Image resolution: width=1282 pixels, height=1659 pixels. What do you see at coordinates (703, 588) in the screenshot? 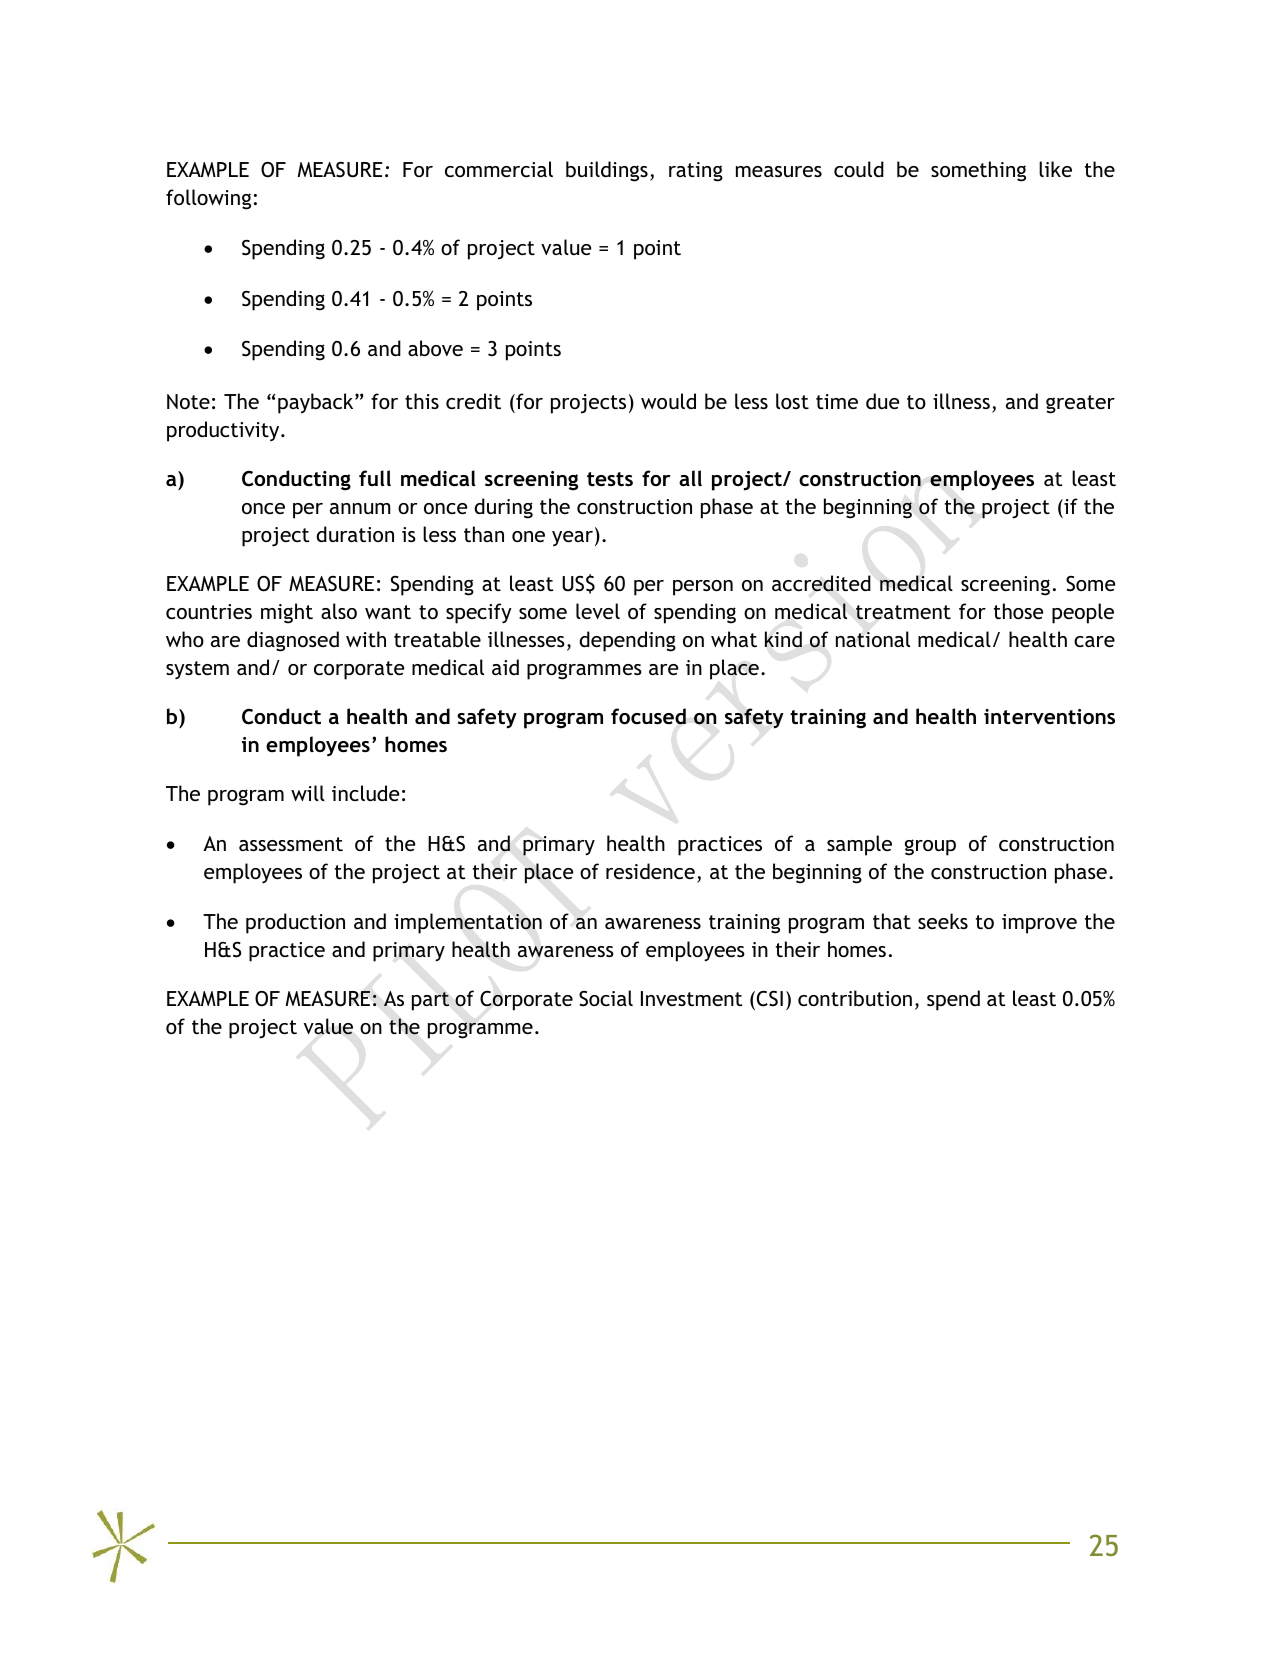
I see `person` at bounding box center [703, 588].
